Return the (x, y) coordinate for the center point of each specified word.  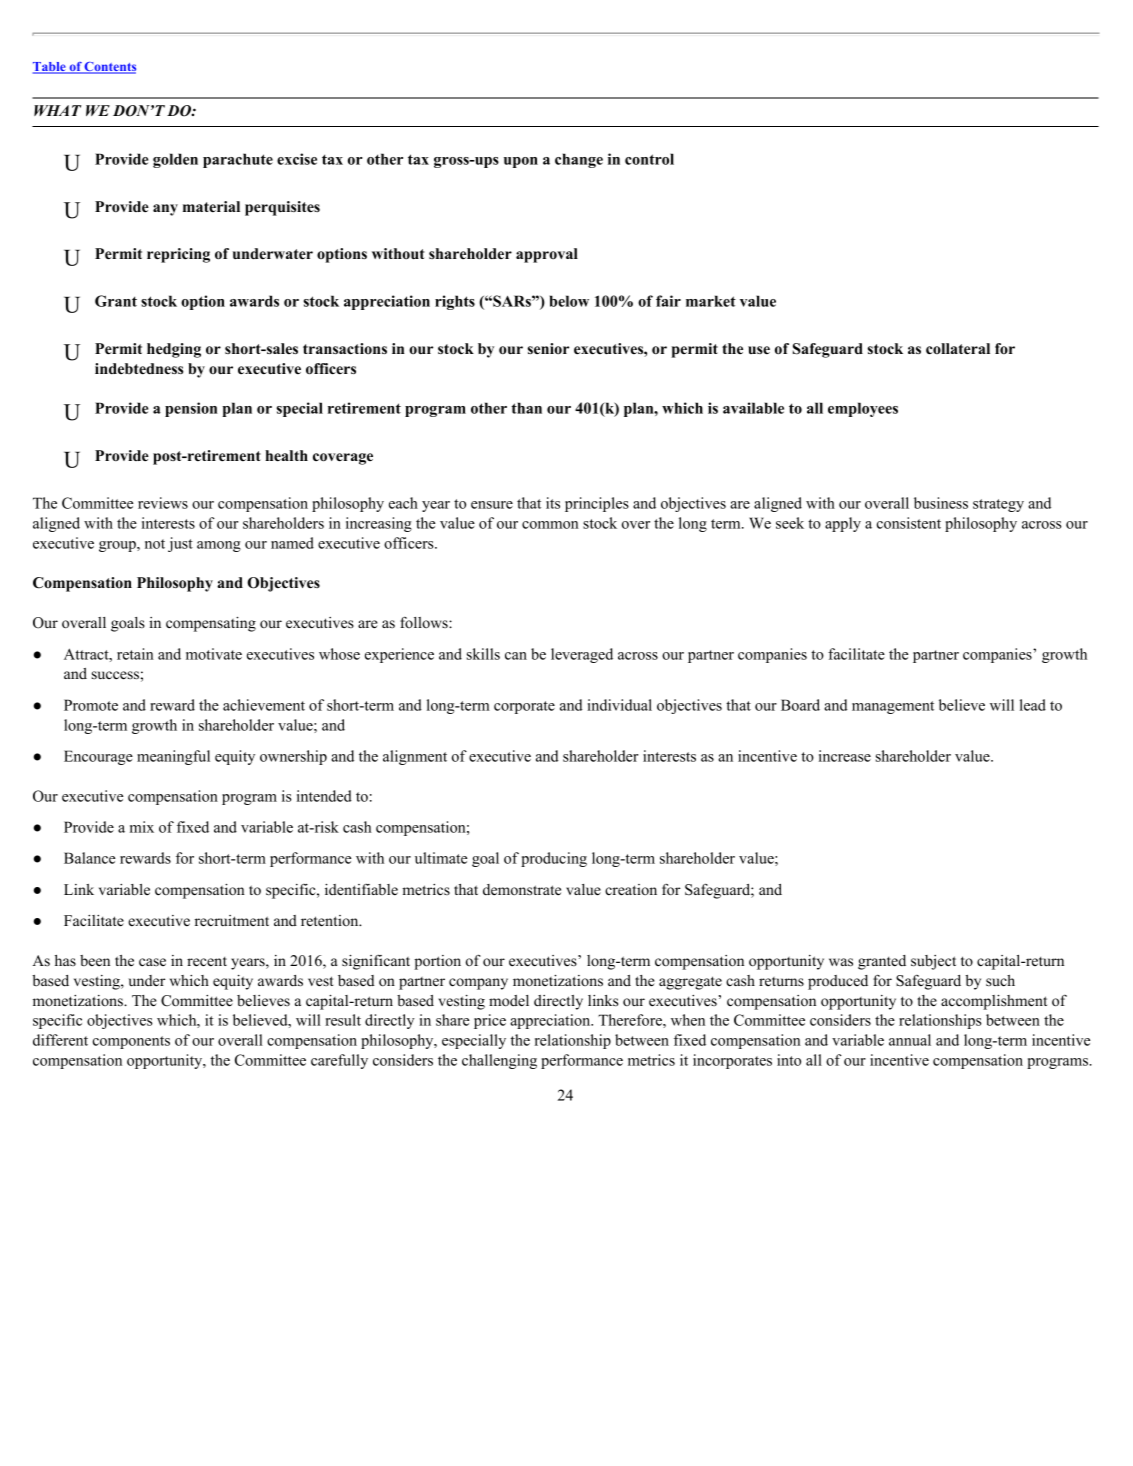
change (579, 160)
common (550, 525)
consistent (909, 523)
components (131, 1042)
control (649, 159)
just (180, 544)
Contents (109, 68)
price (490, 1021)
